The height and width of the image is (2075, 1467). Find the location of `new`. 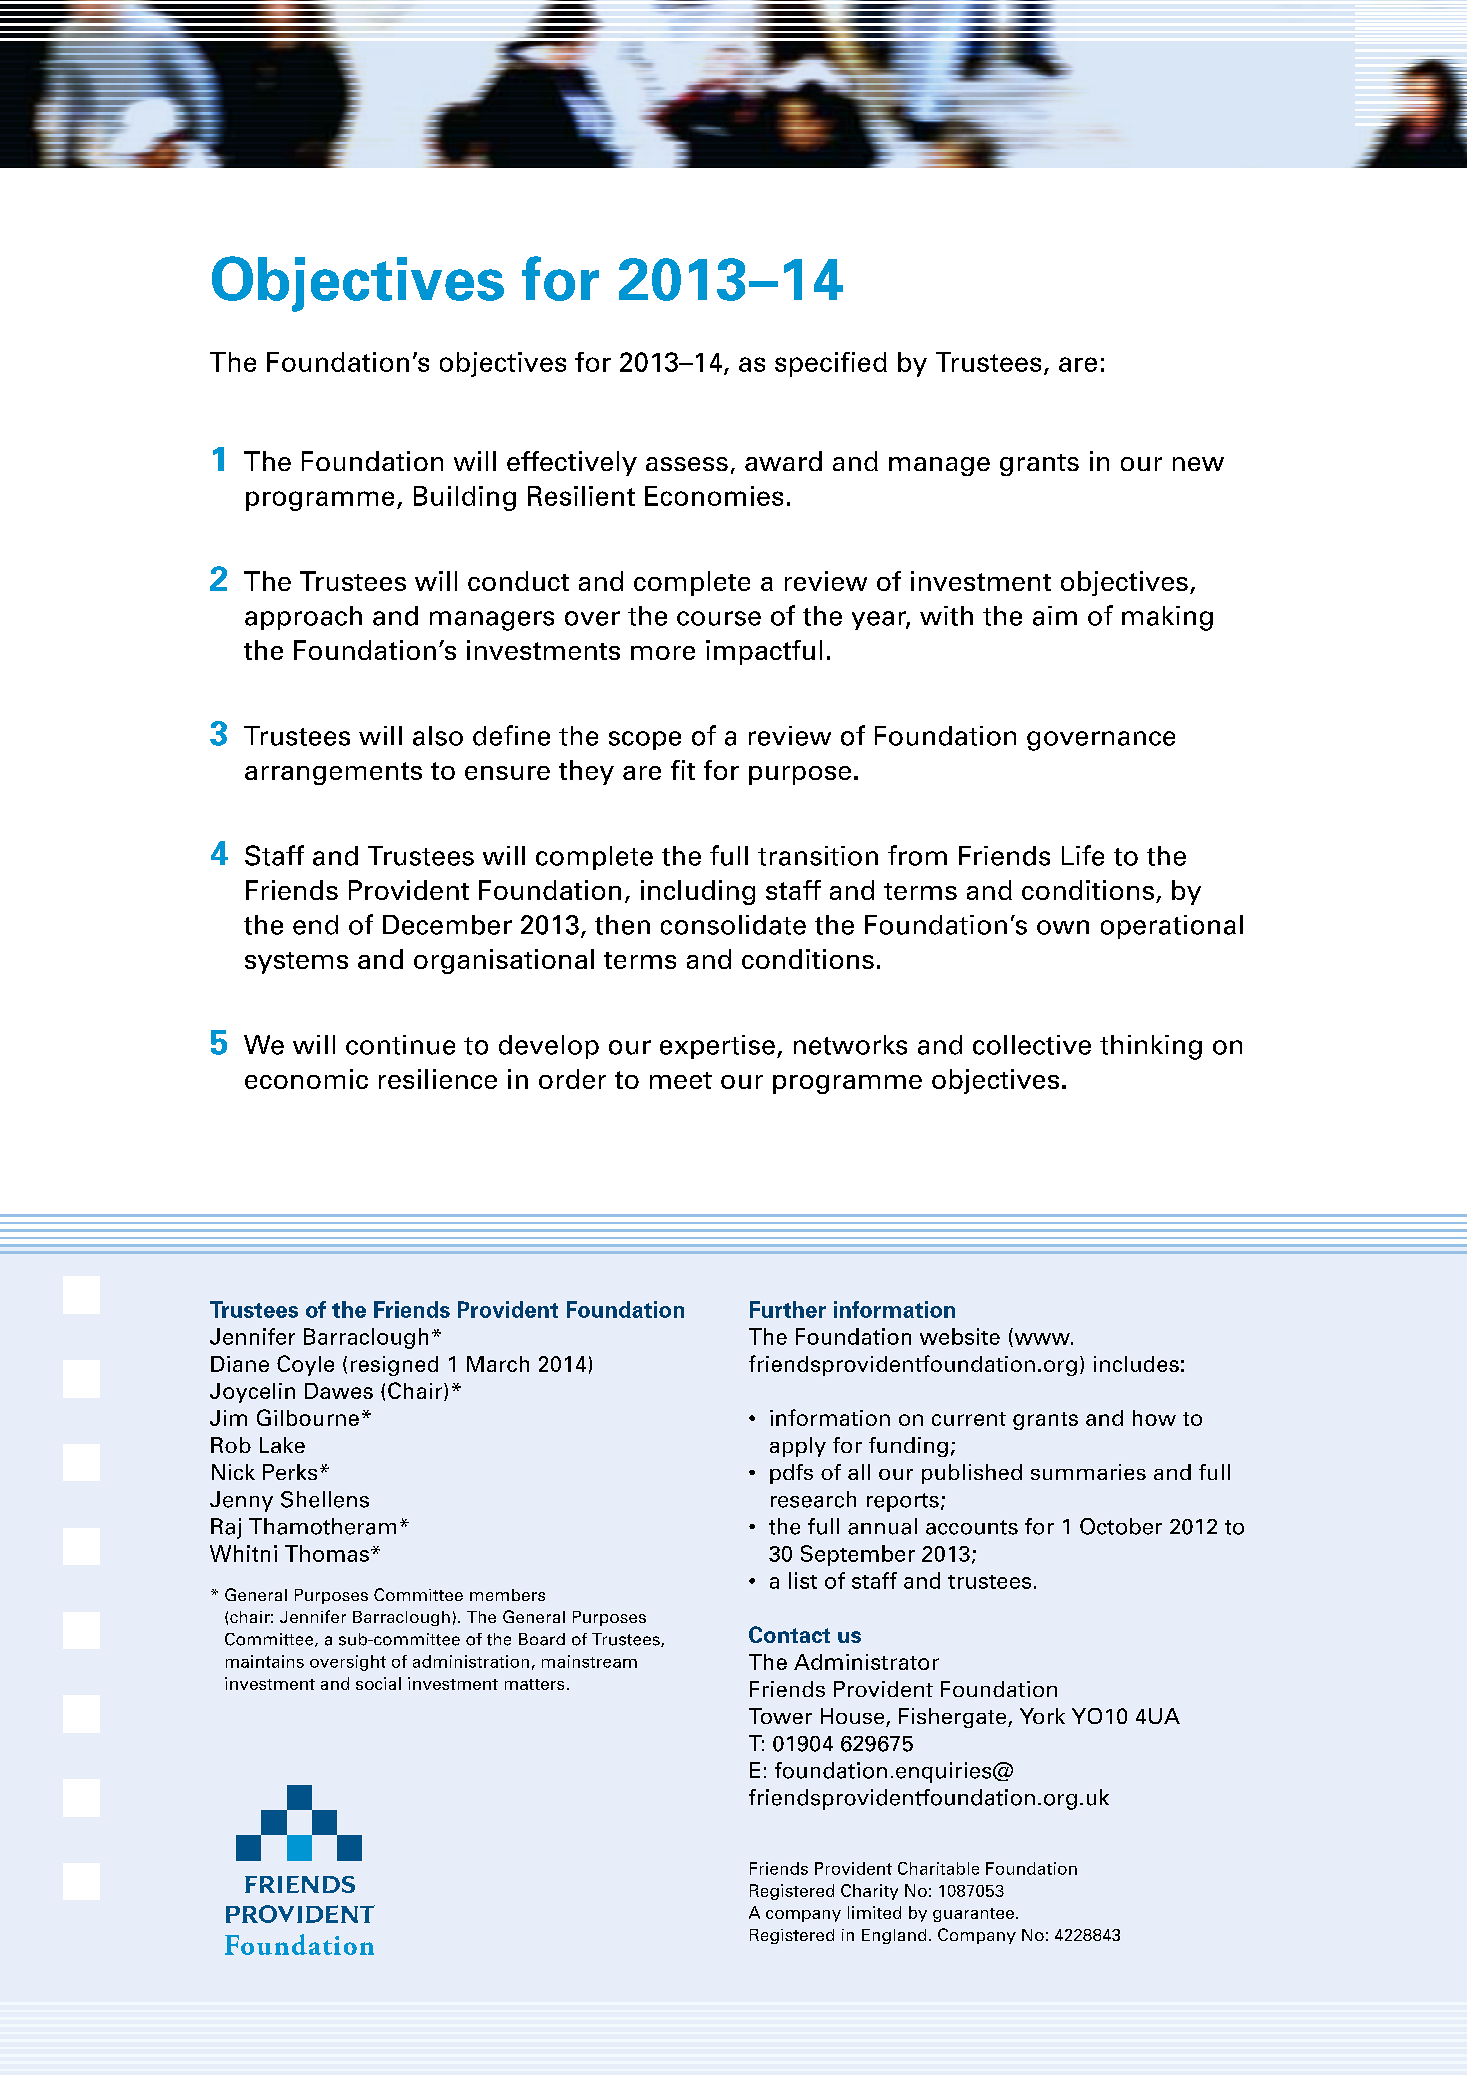

new is located at coordinates (1198, 464).
